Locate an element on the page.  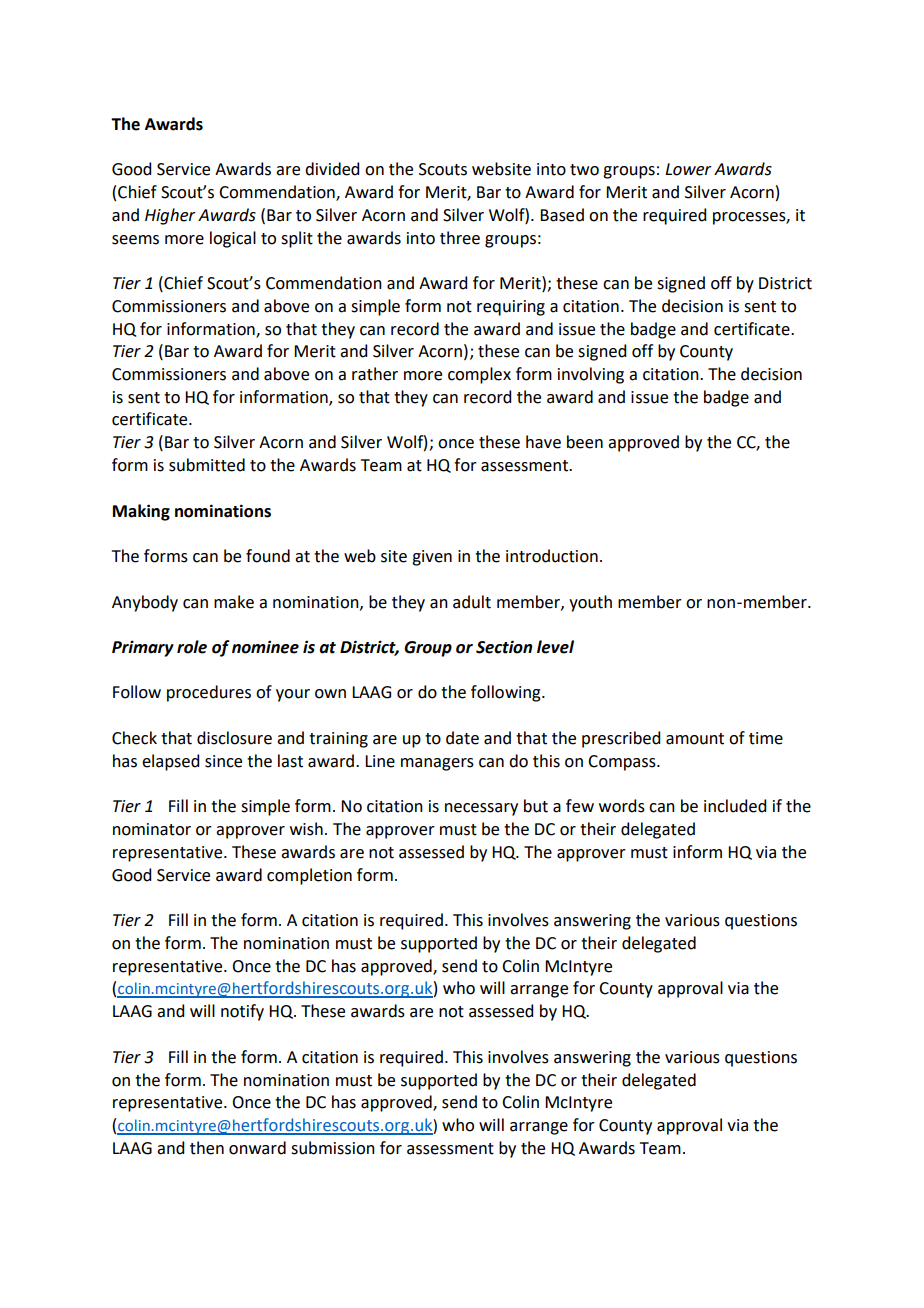
included is located at coordinates (735, 806).
